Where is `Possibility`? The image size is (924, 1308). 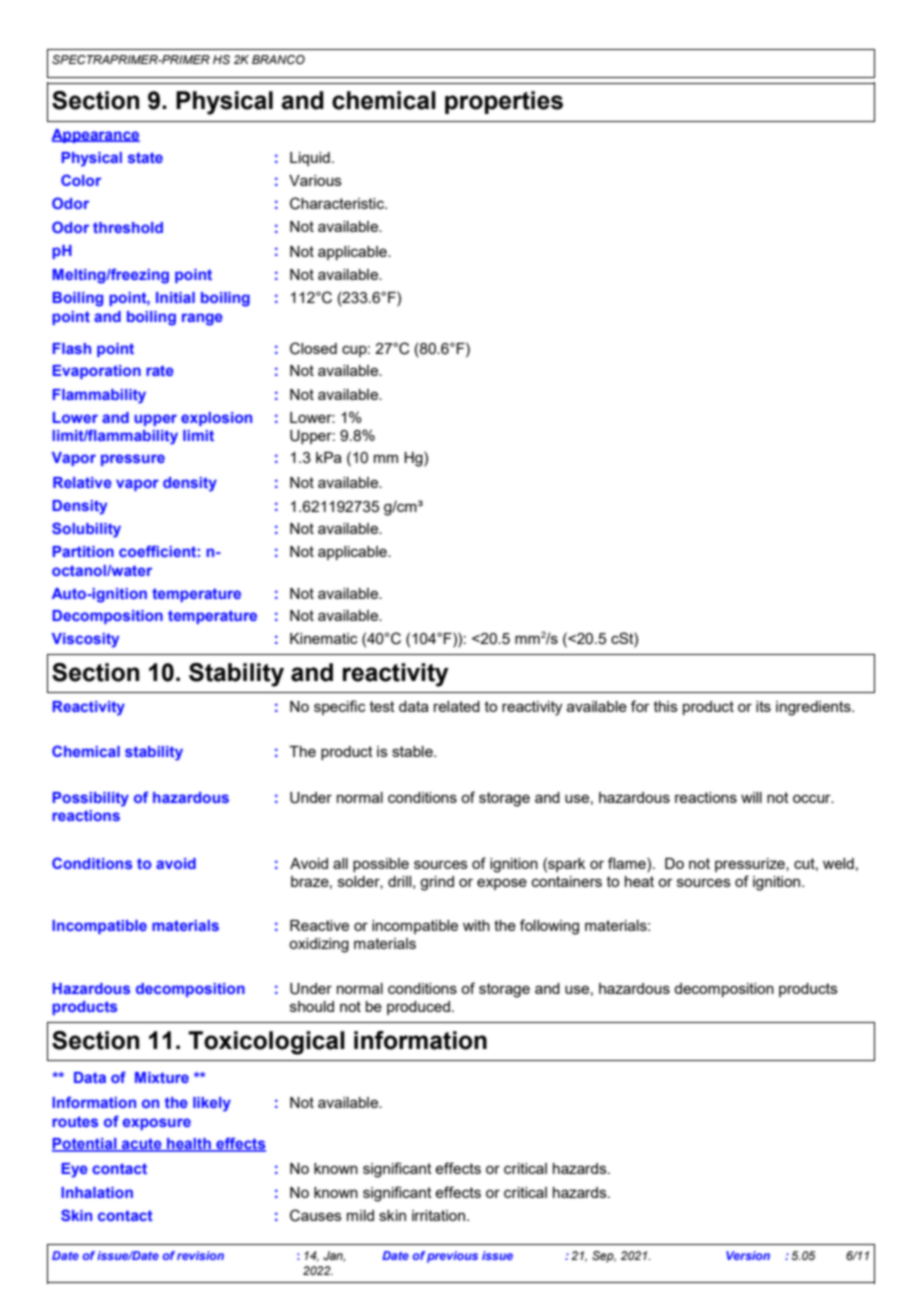
Possibility is located at coordinates (90, 799).
